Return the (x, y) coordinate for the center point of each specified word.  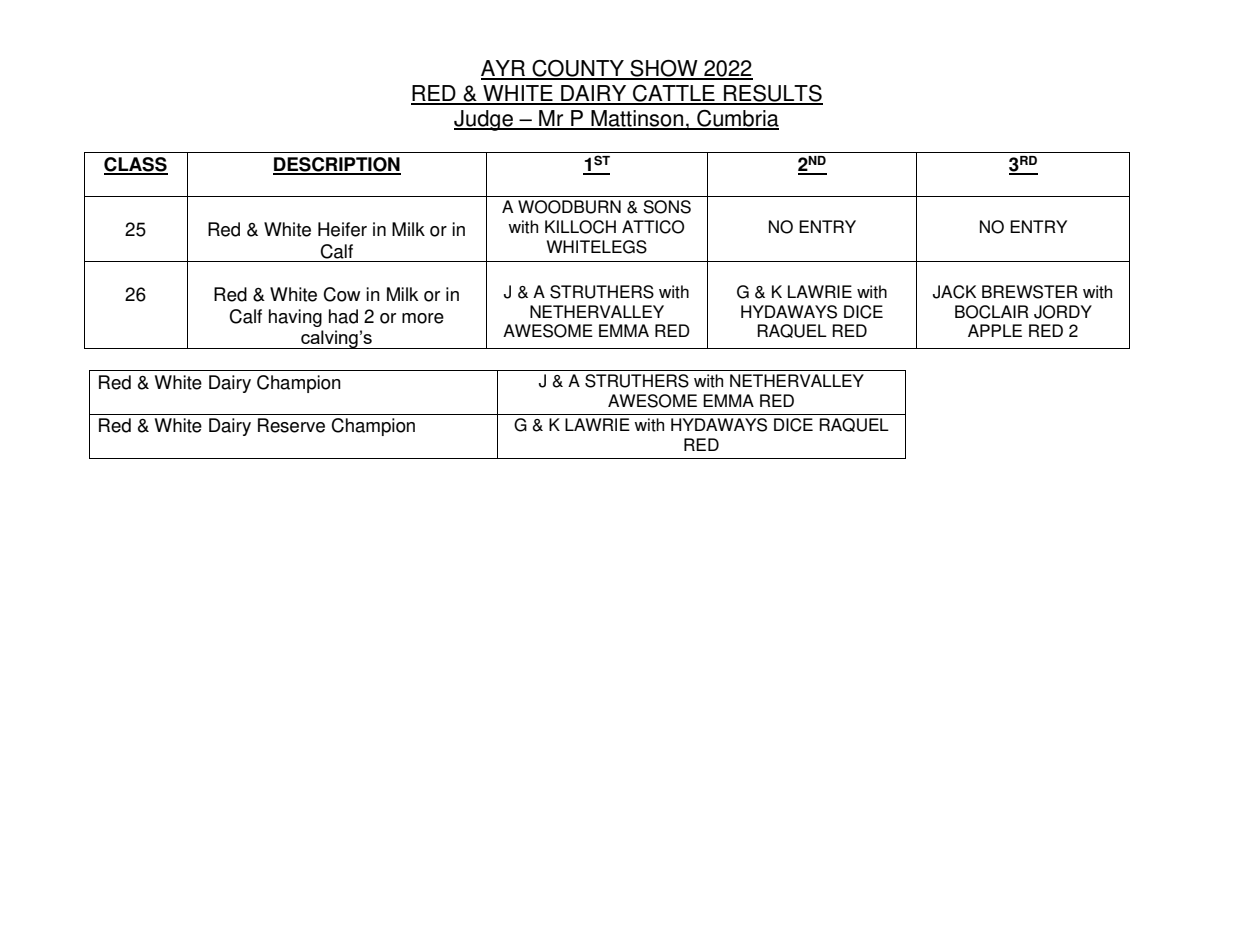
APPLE (995, 330)
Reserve (291, 425)
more (423, 318)
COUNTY (578, 69)
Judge (484, 120)
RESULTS (772, 94)
